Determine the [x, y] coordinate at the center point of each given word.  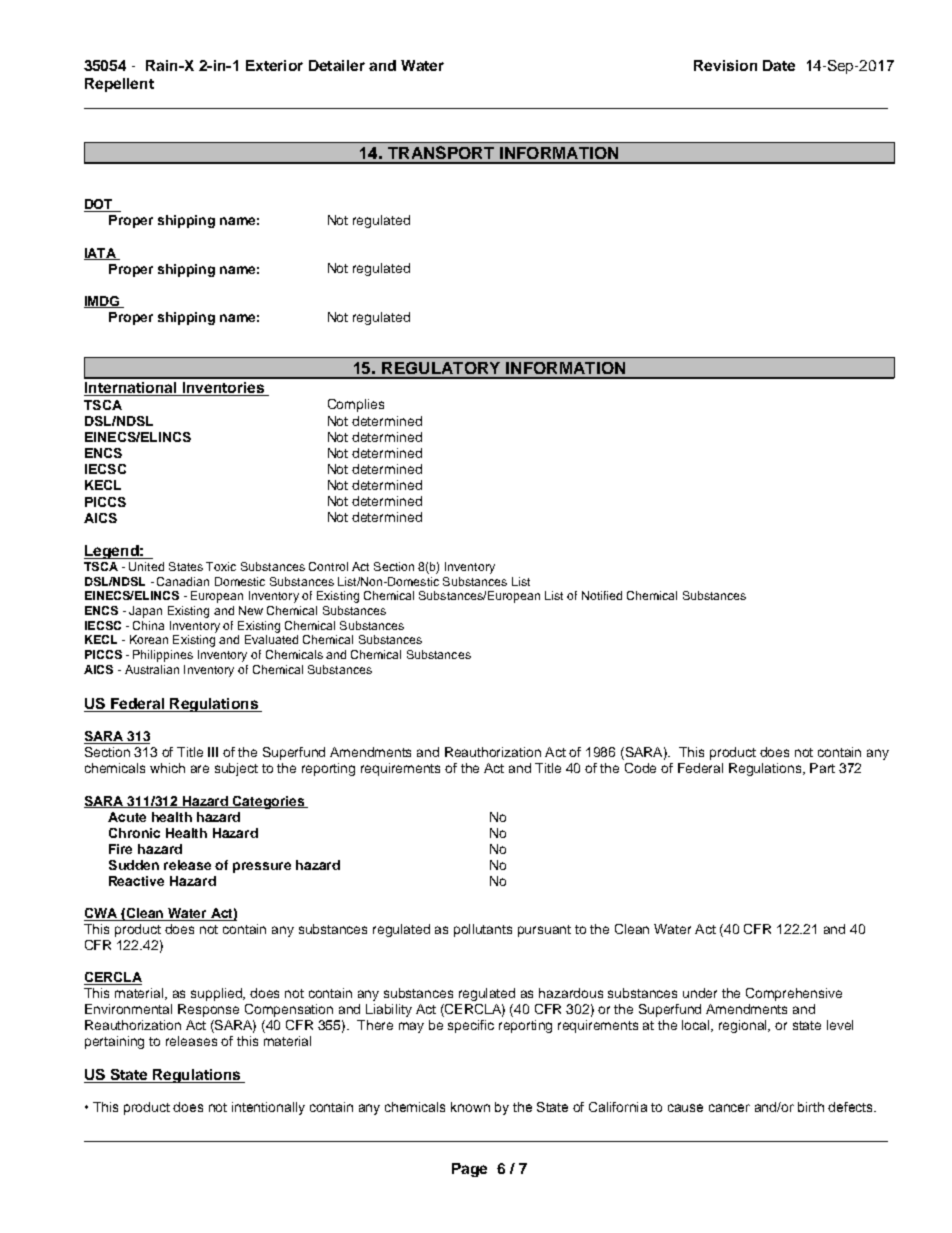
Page [469, 1170]
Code [640, 768]
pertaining [114, 1042]
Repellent [119, 85]
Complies [356, 405]
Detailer [337, 65]
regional [744, 1026]
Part [822, 768]
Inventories [223, 389]
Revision [725, 65]
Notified [602, 595]
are [200, 769]
